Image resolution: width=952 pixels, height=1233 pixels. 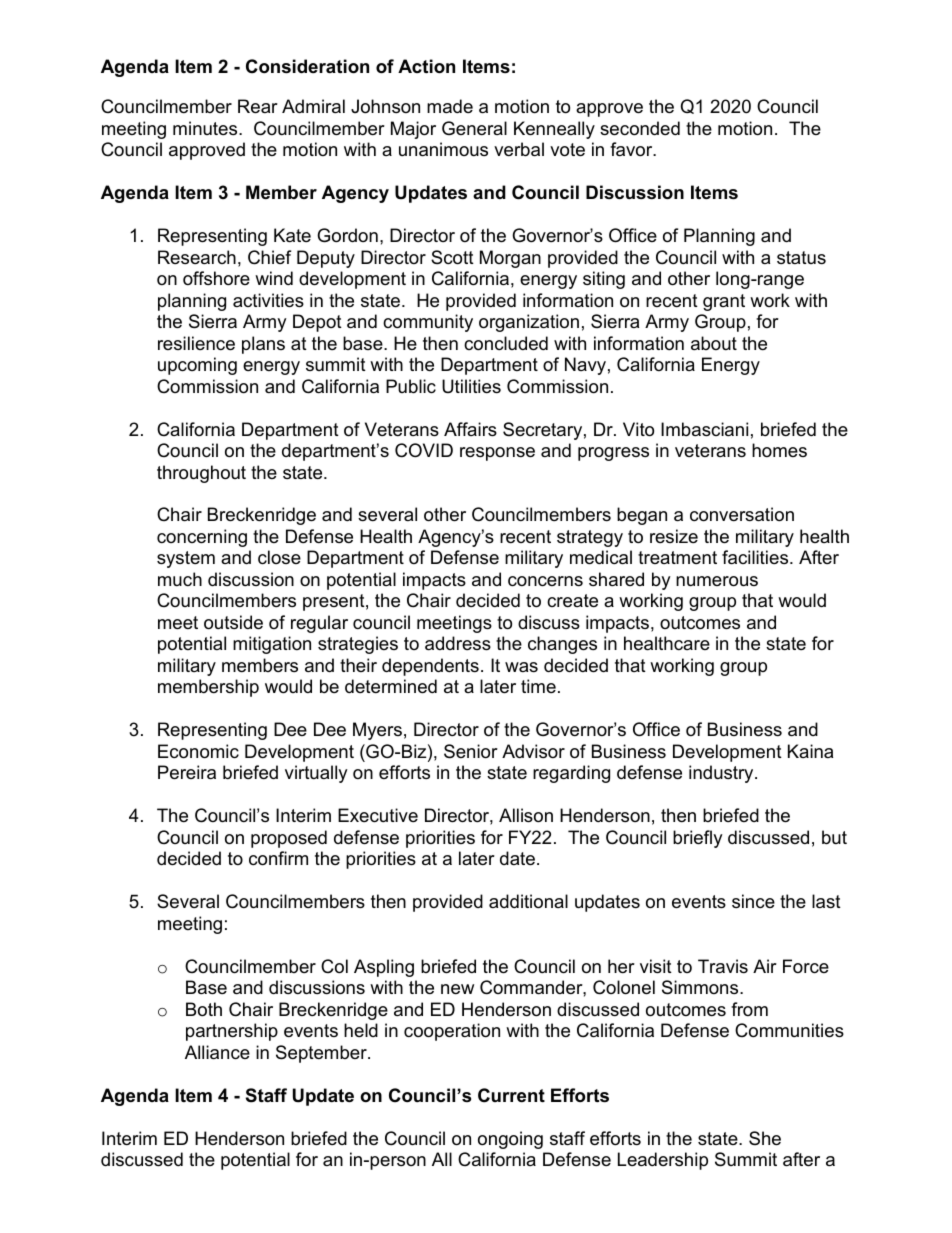 I want to click on about, so click(x=714, y=343).
